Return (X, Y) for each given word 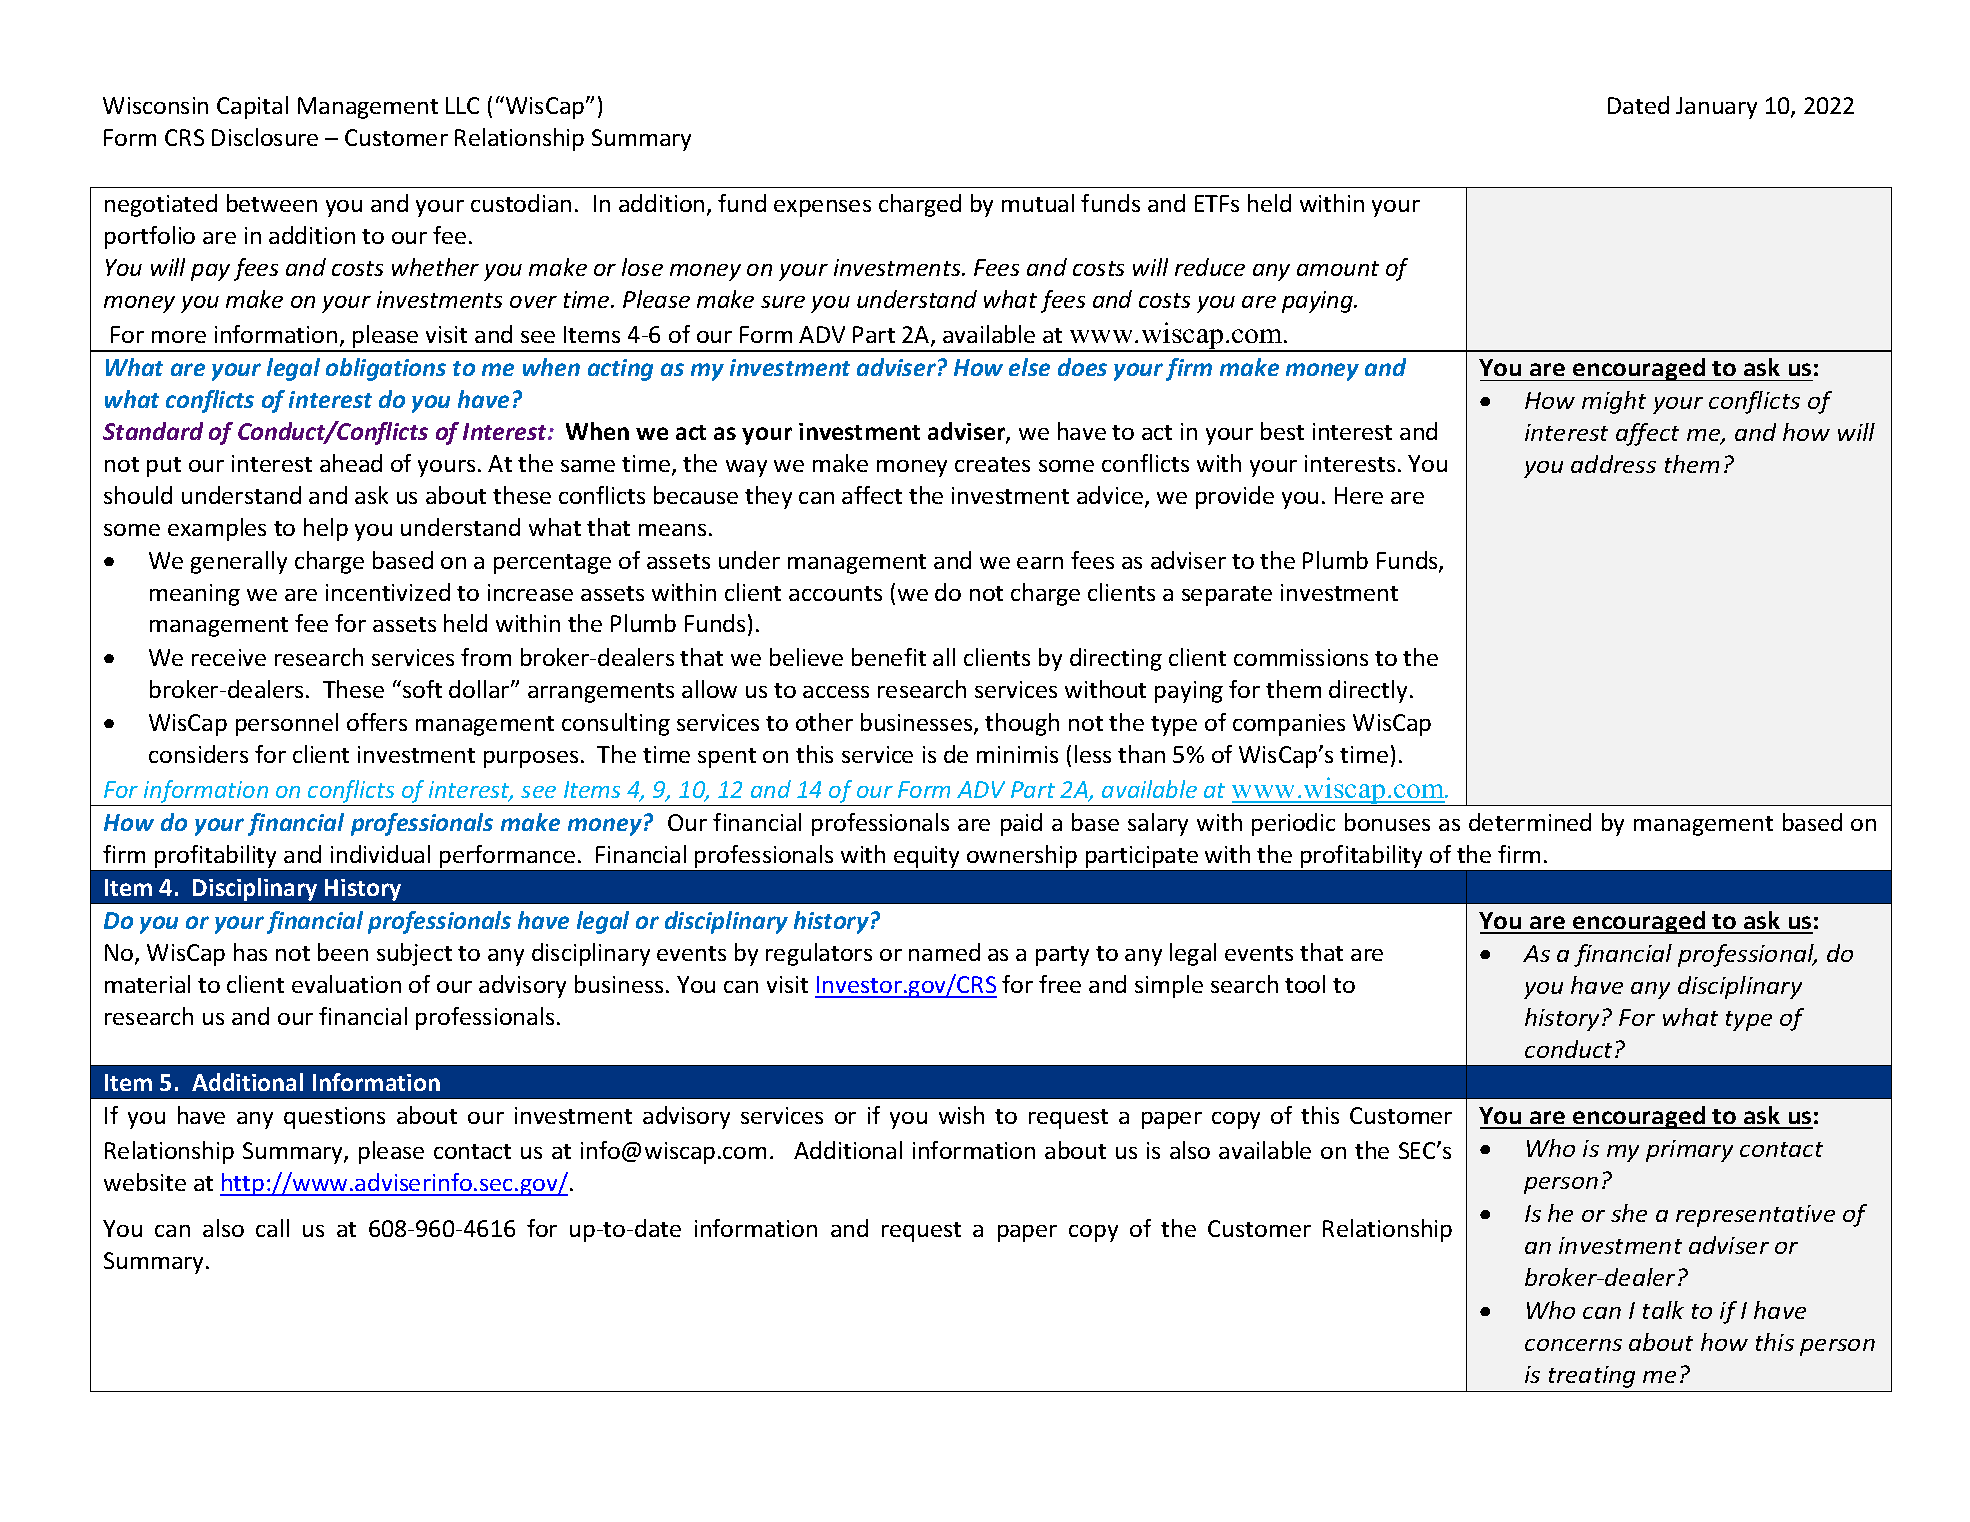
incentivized (388, 592)
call (272, 1228)
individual (380, 854)
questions (334, 1118)
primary (1689, 1151)
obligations (386, 369)
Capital (252, 107)
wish (961, 1115)
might (1614, 402)
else (1029, 367)
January (1716, 108)
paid (1021, 824)
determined (1530, 822)
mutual (1038, 203)
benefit (889, 657)
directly (1368, 691)
